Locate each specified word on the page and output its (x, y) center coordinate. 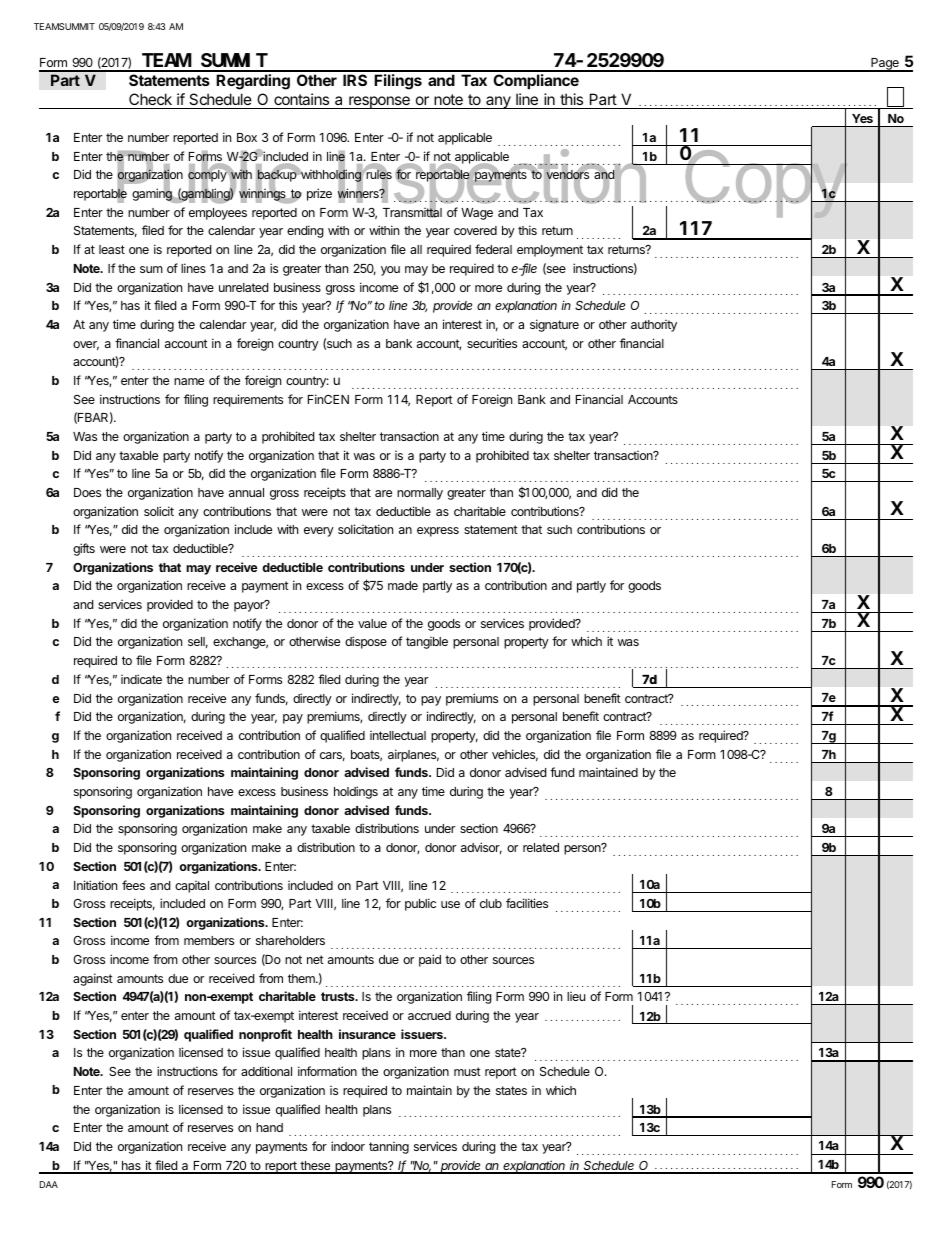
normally (420, 494)
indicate (141, 679)
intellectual (398, 735)
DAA (49, 1184)
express (438, 532)
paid (430, 960)
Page (885, 65)
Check (150, 99)
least (112, 249)
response (379, 102)
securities (492, 343)
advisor (481, 848)
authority (654, 326)
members (209, 940)
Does (87, 492)
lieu (576, 996)
